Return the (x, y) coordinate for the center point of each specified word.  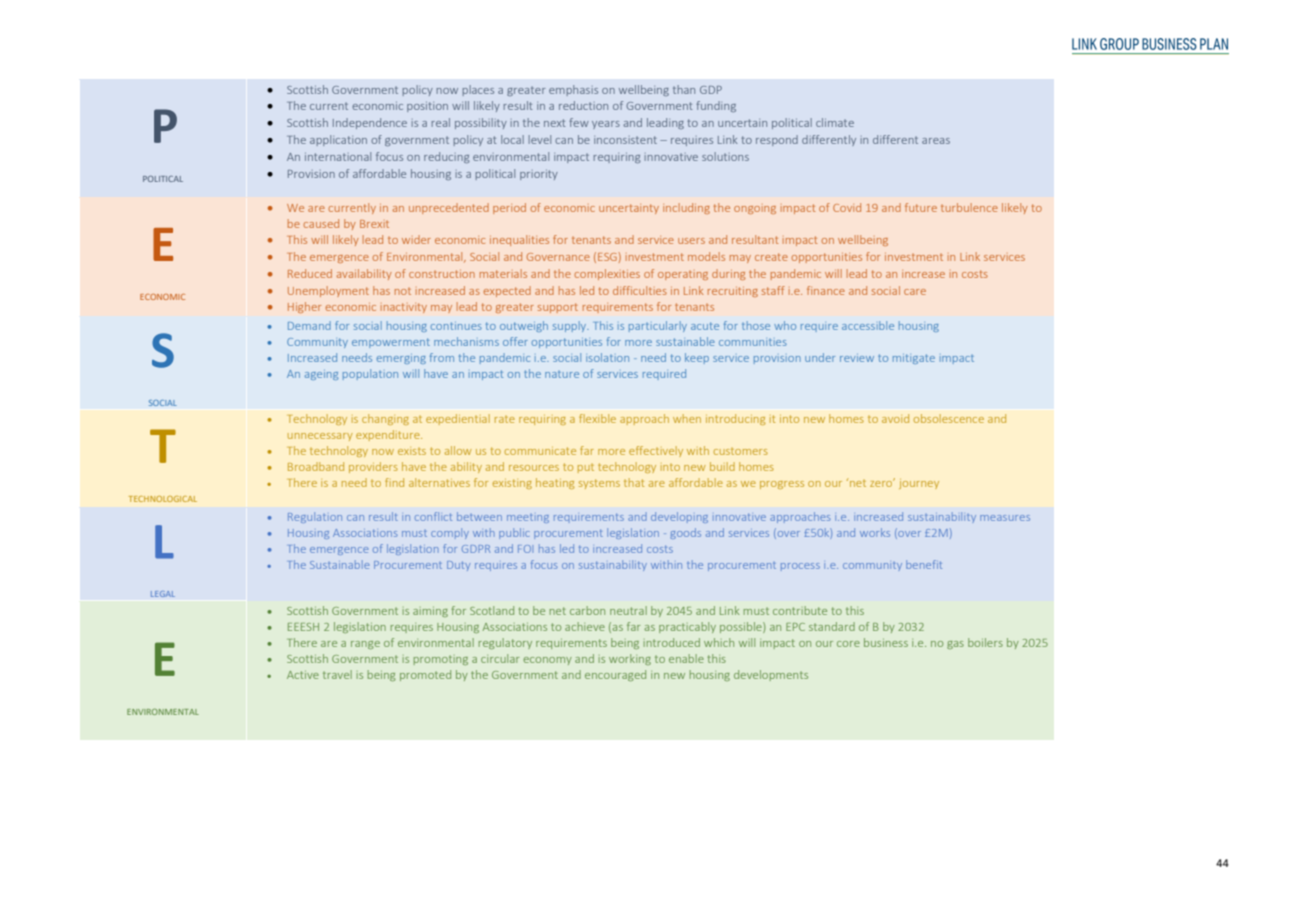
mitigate (914, 359)
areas (936, 141)
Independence (370, 123)
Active (303, 675)
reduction (583, 105)
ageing (321, 375)
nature (562, 374)
